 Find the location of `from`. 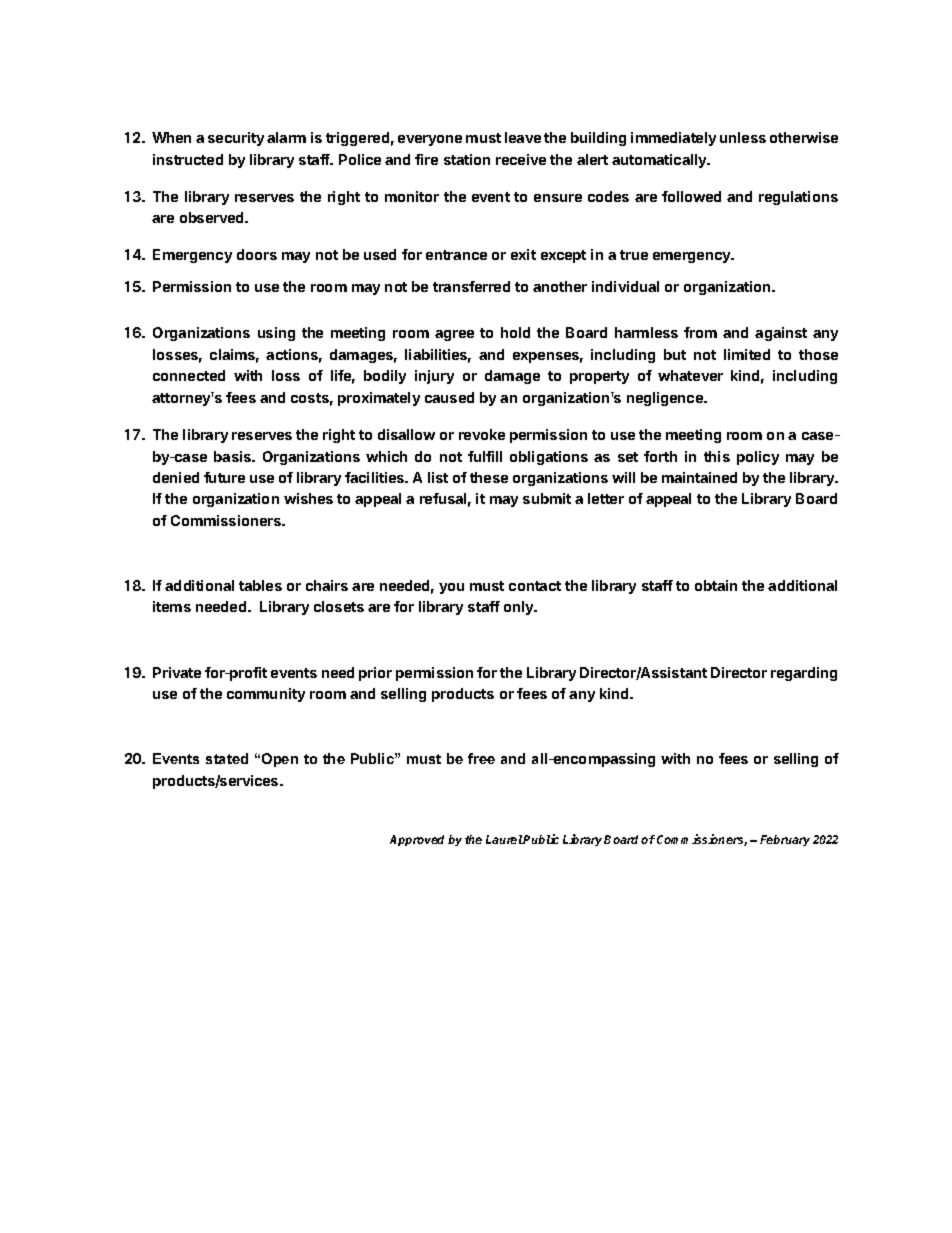

from is located at coordinates (700, 332).
